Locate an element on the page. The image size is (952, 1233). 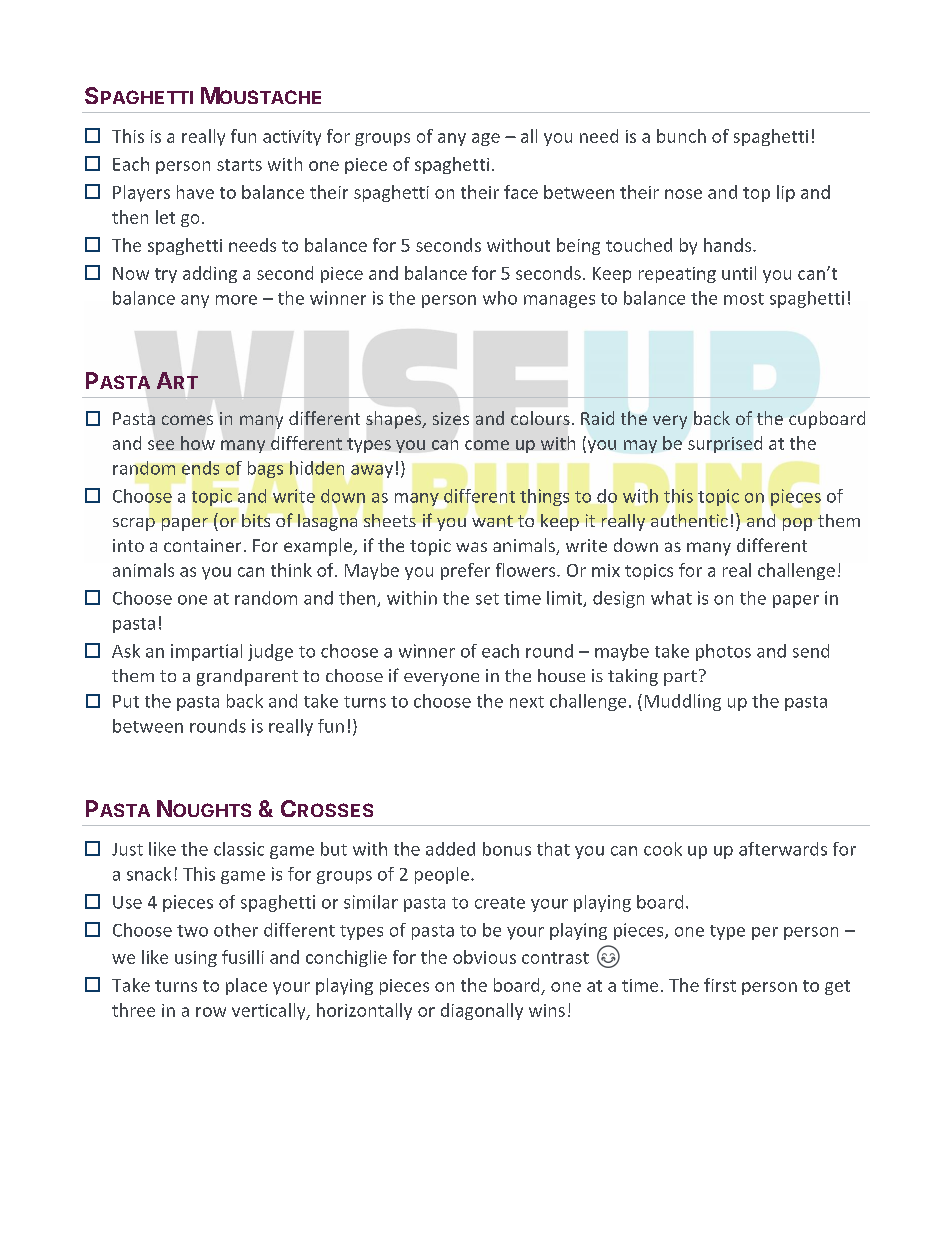
starts is located at coordinates (239, 165).
